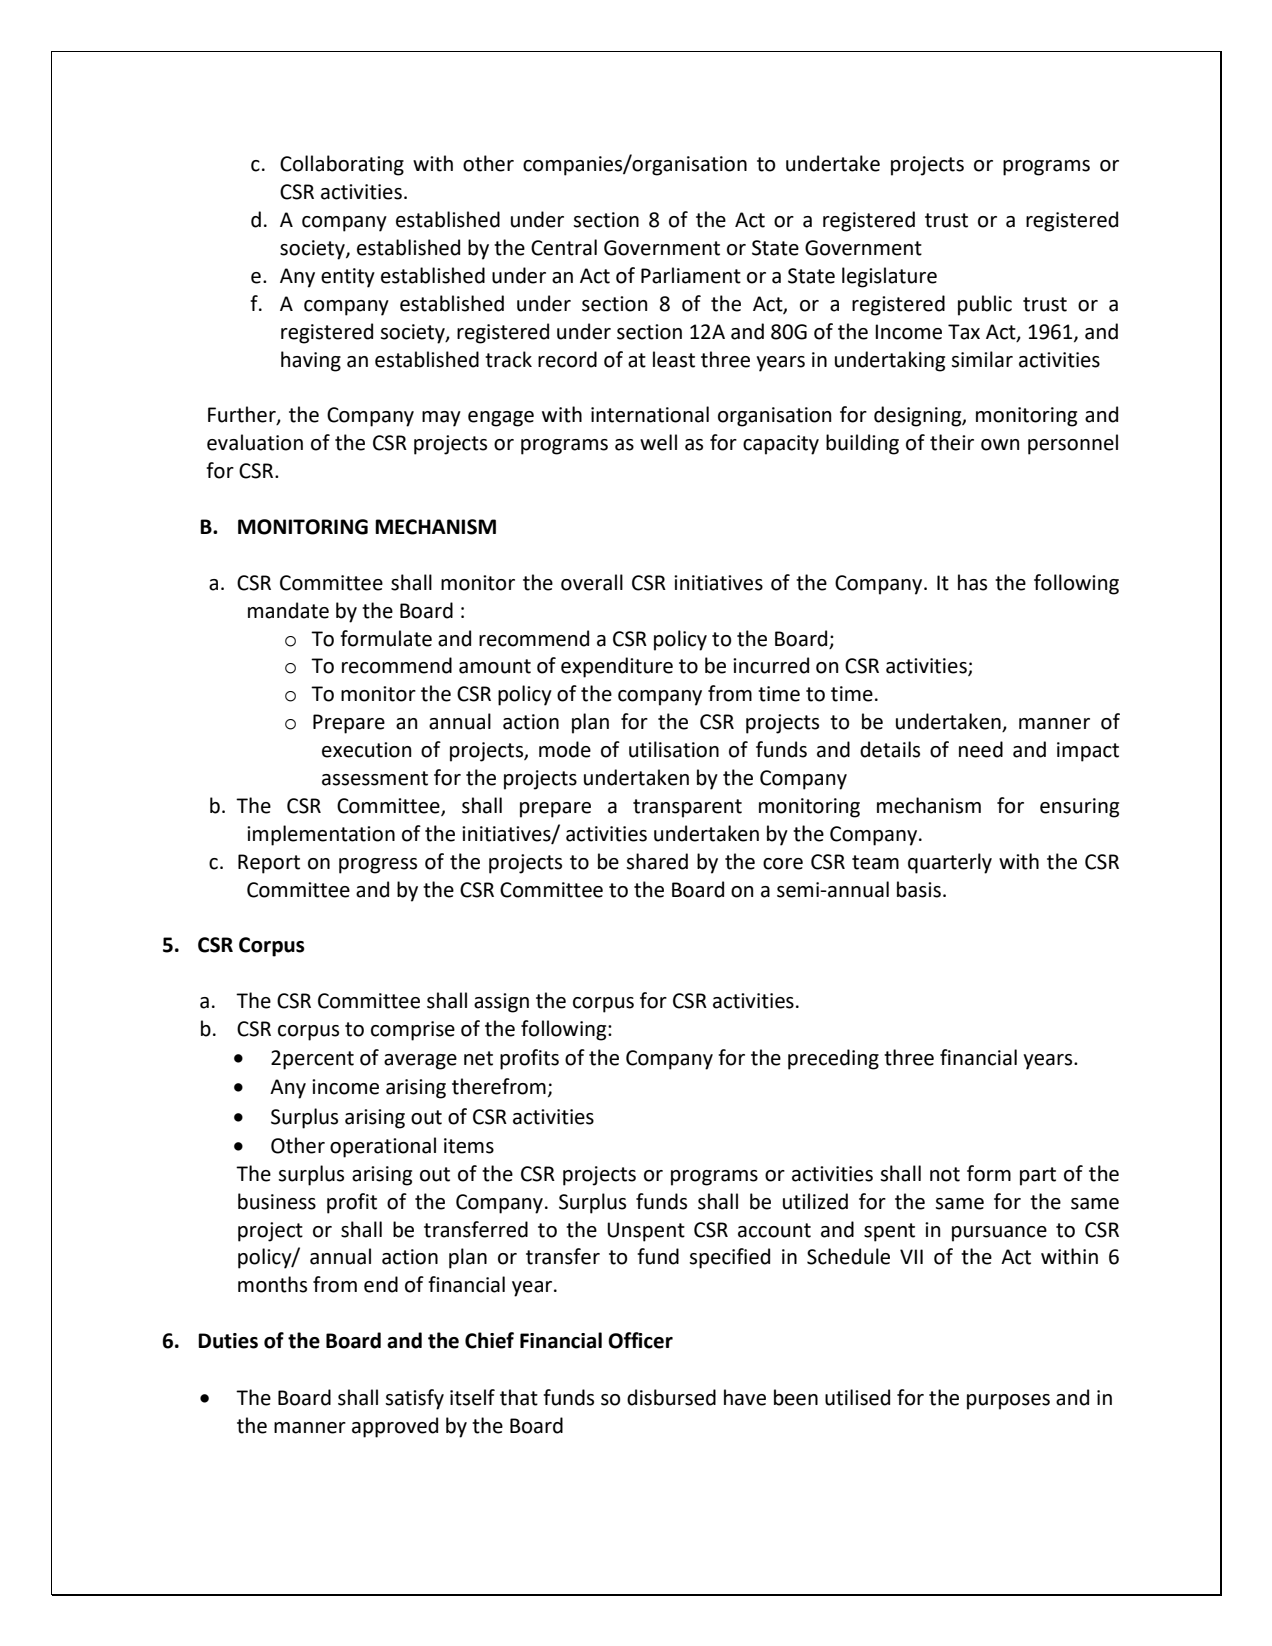 The image size is (1272, 1646). What do you see at coordinates (691, 275) in the screenshot?
I see `Parliament` at bounding box center [691, 275].
